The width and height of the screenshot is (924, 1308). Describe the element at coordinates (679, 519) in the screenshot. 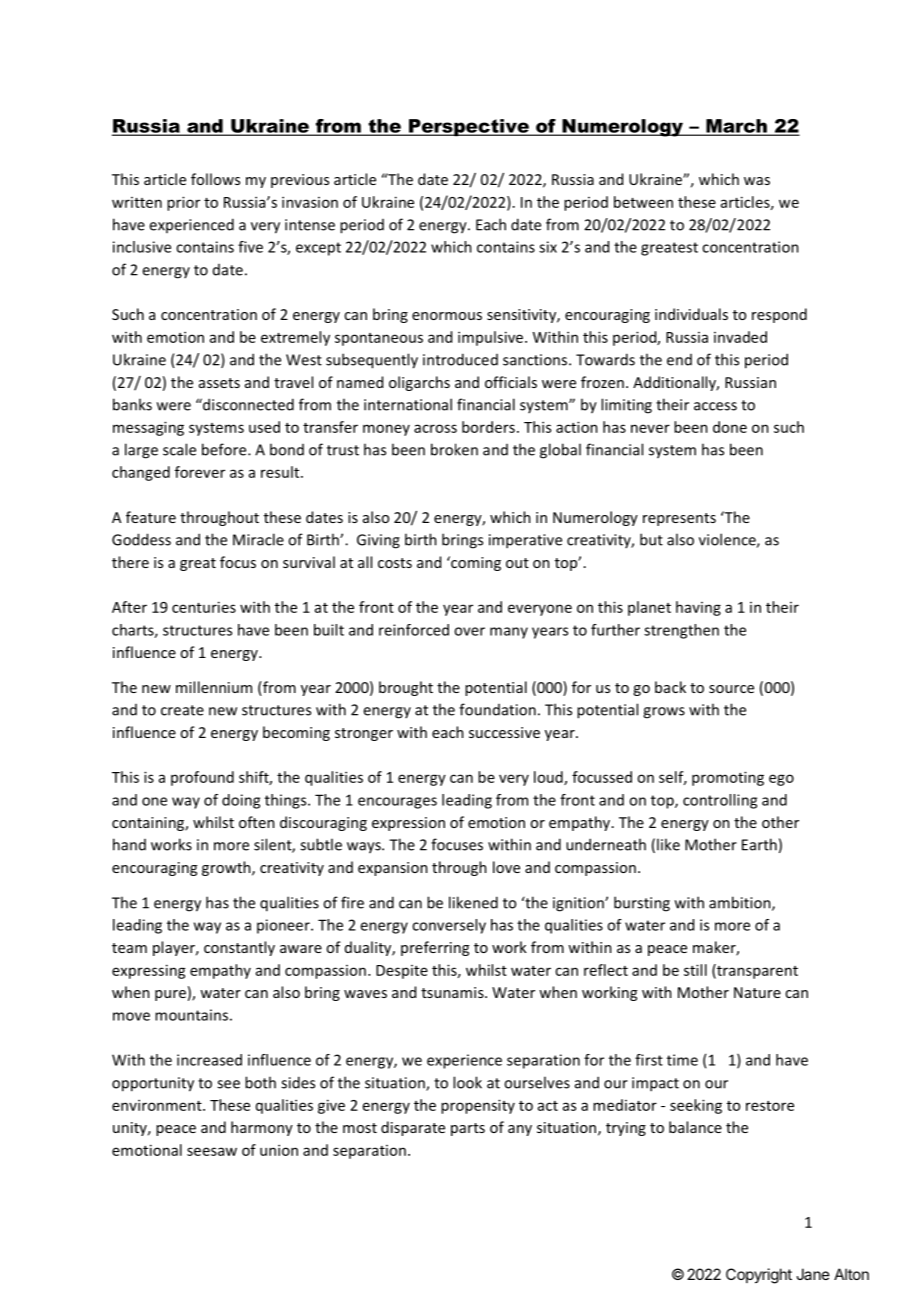

I see `represents` at that location.
